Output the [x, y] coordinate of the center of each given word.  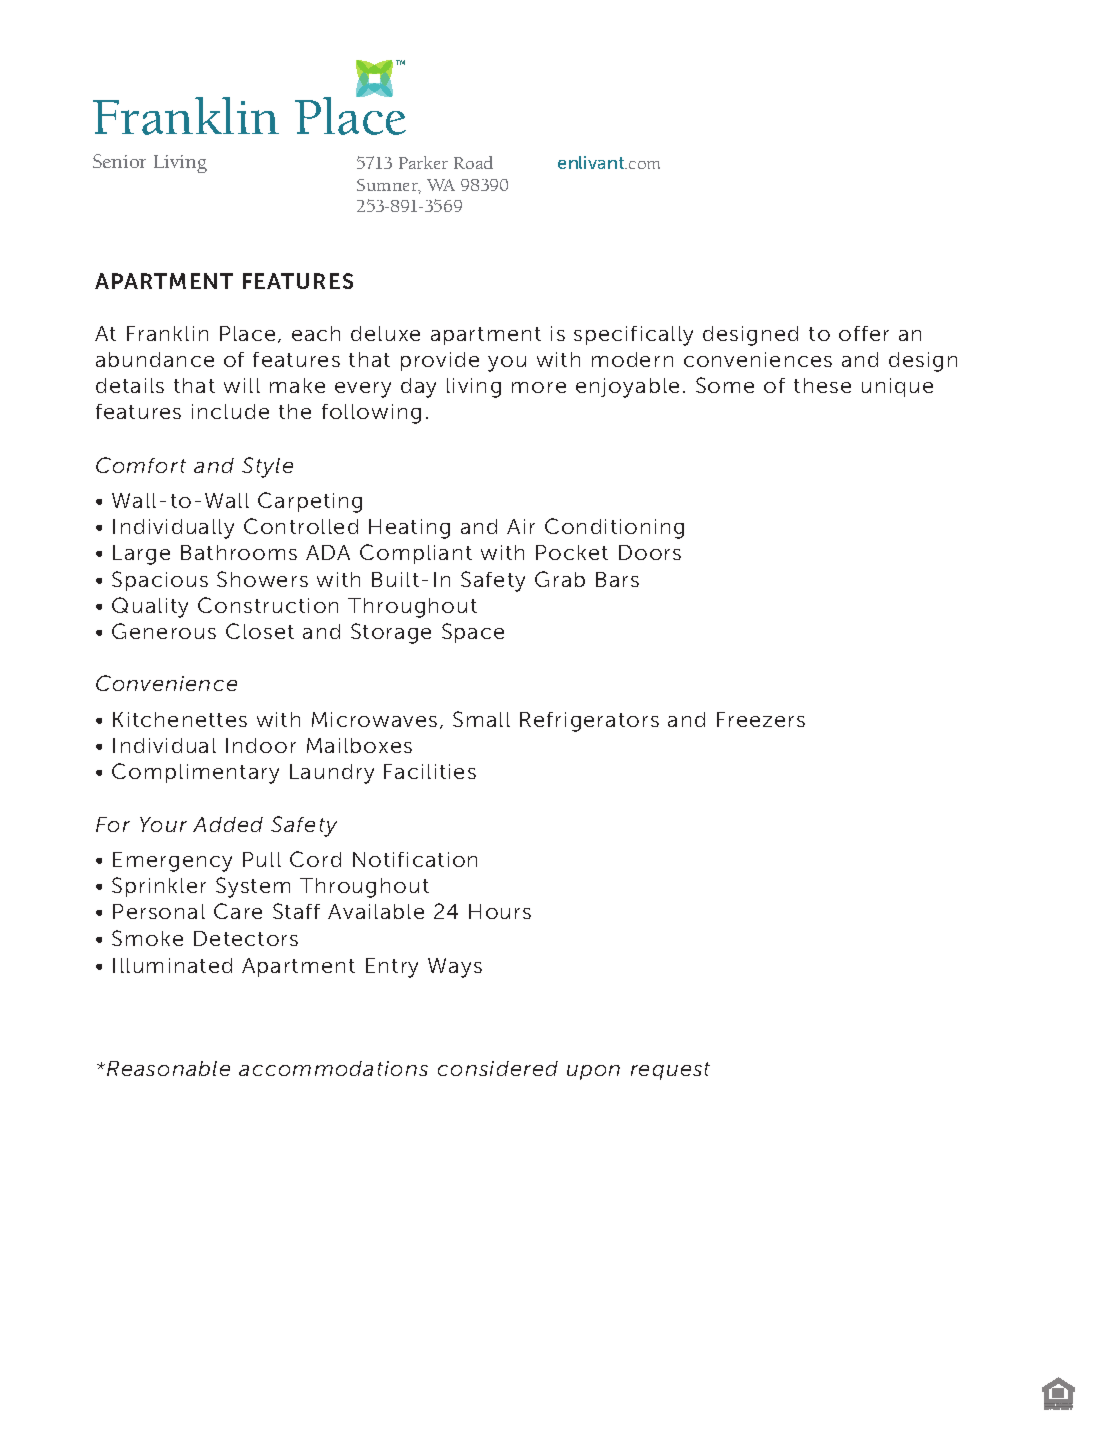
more [539, 387]
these [822, 385]
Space [473, 633]
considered [498, 1068]
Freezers [761, 719]
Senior [119, 161]
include [230, 411]
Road [473, 162]
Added [228, 824]
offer [864, 333]
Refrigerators [589, 722]
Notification [415, 859]
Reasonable [168, 1068]
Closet [260, 631]
